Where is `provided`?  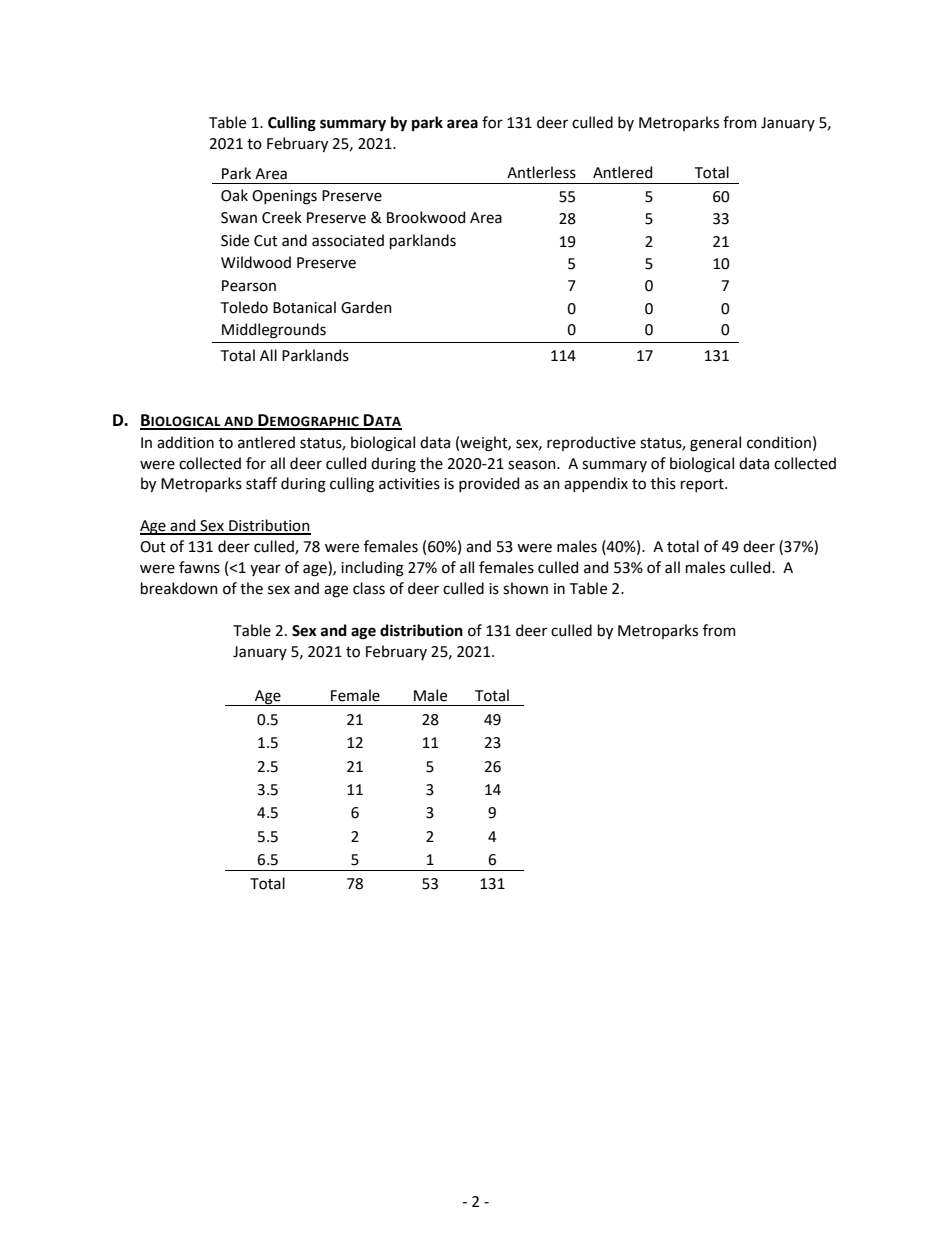
provided is located at coordinates (489, 484).
